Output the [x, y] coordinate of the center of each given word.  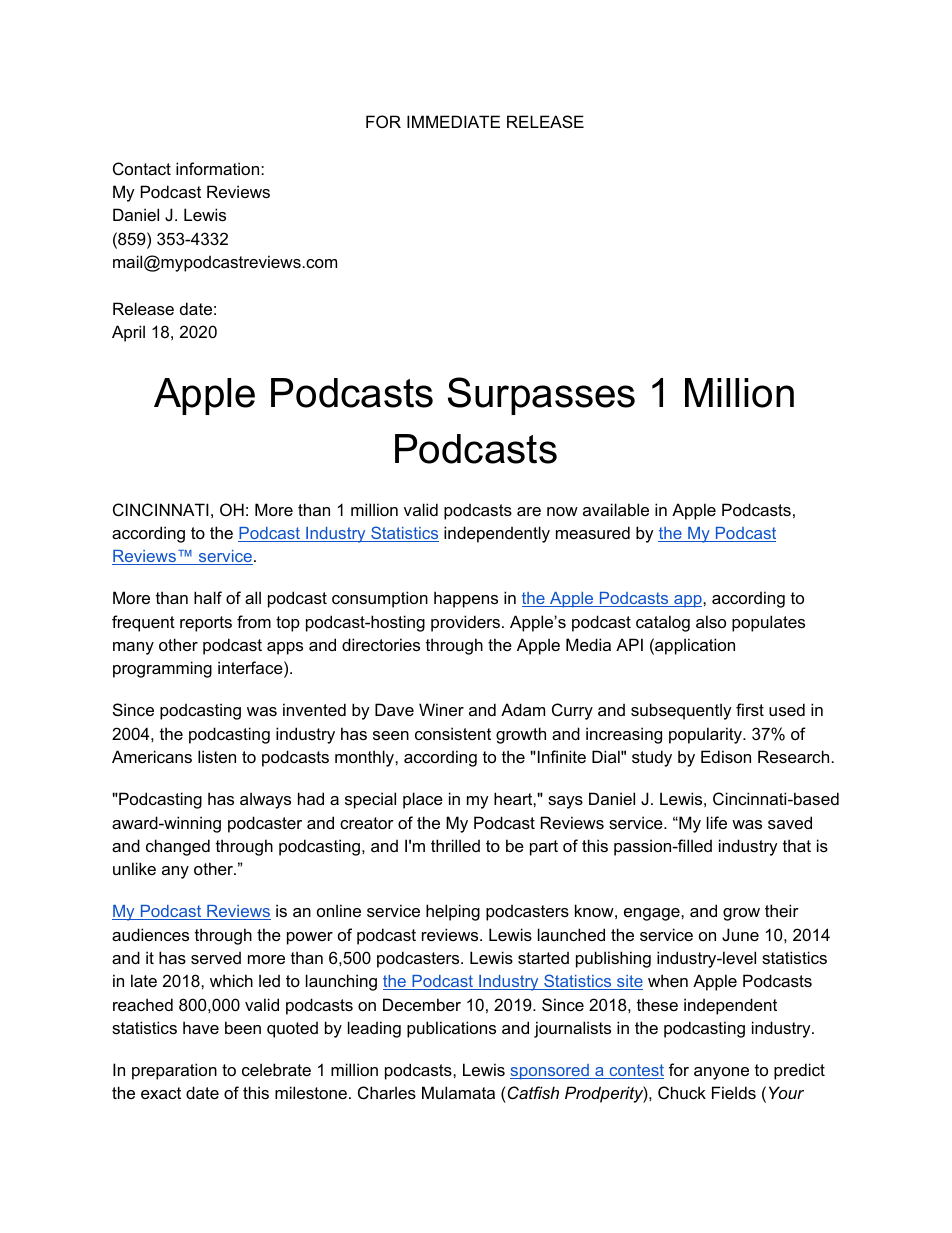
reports [206, 624]
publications [451, 1029]
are [529, 511]
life [717, 822]
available [616, 509]
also [711, 621]
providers [467, 623]
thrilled [455, 845]
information [219, 168]
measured [593, 532]
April [128, 333]
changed [178, 847]
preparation [174, 1071]
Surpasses [541, 396]
